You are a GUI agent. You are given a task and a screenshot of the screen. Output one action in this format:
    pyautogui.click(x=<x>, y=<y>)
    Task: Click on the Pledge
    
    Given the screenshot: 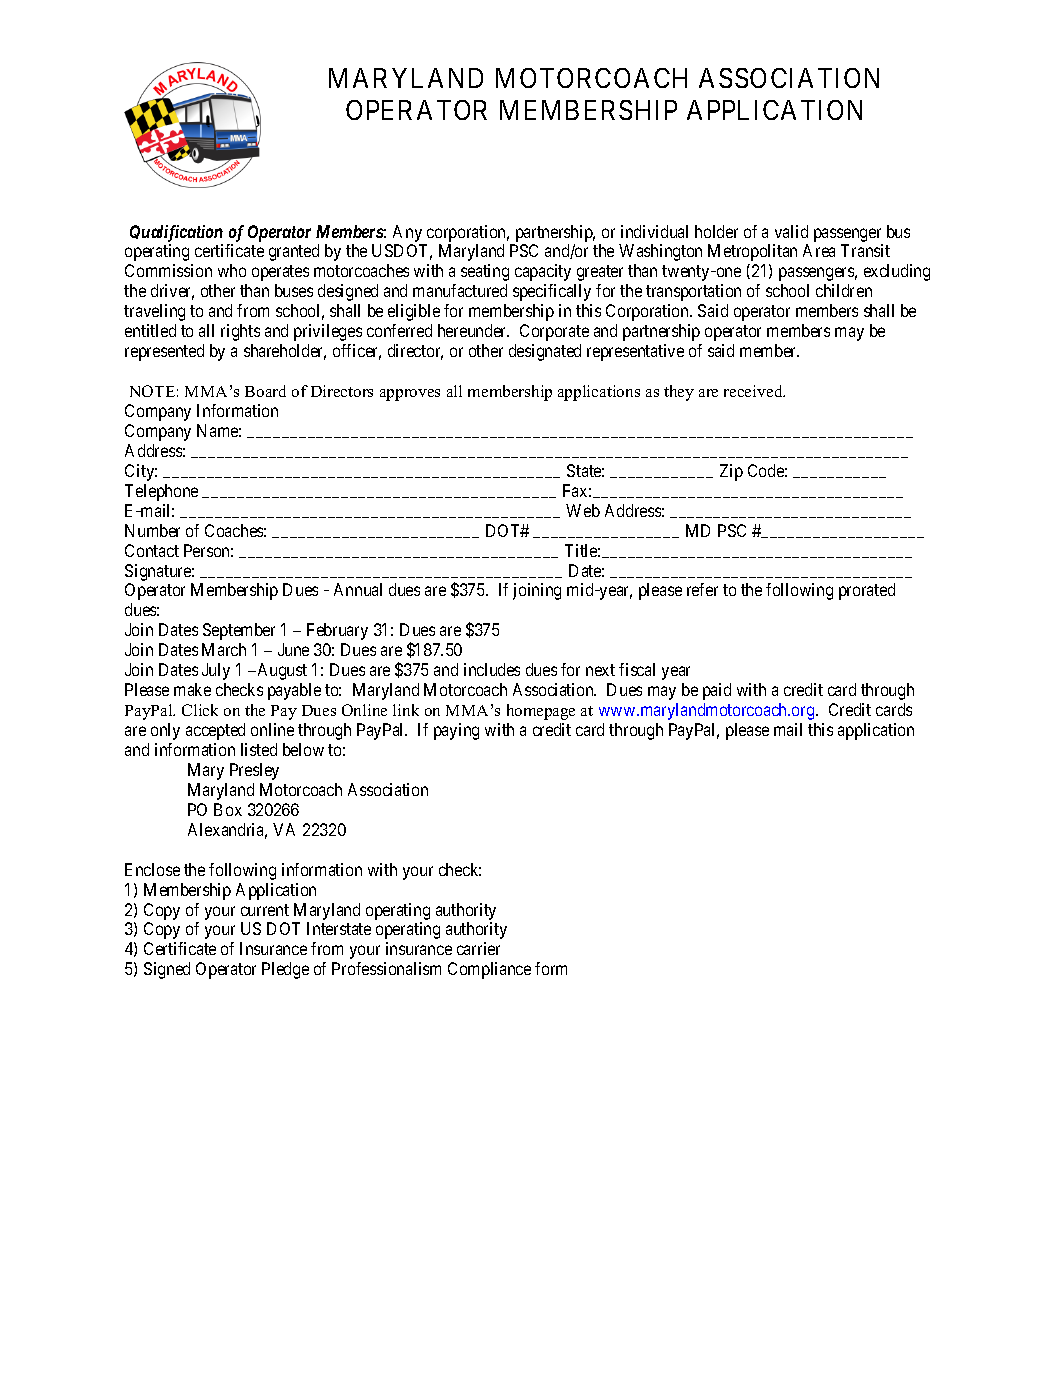 What is the action you would take?
    pyautogui.click(x=285, y=970)
